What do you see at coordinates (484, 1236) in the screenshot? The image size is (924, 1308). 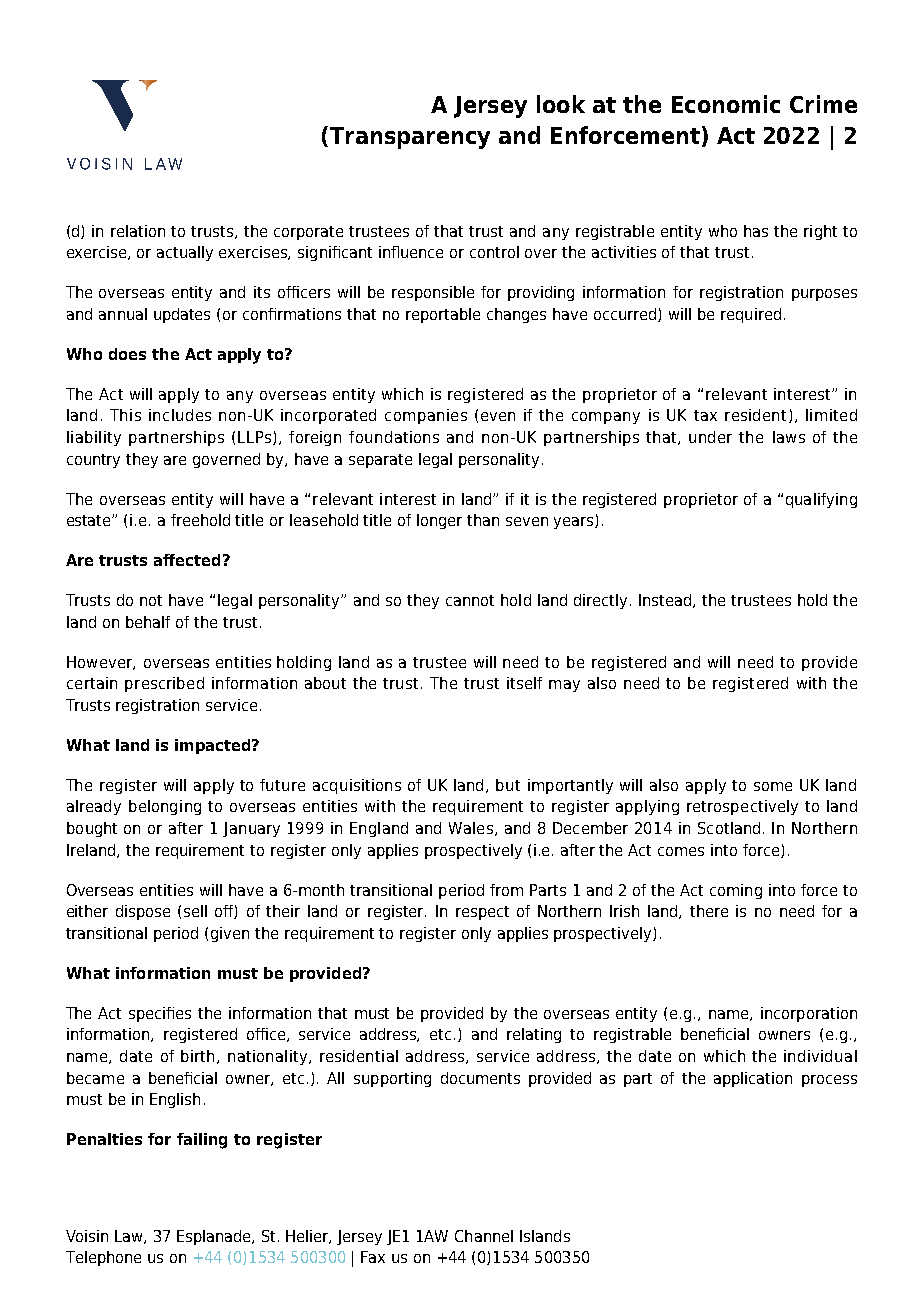 I see `Channel` at bounding box center [484, 1236].
